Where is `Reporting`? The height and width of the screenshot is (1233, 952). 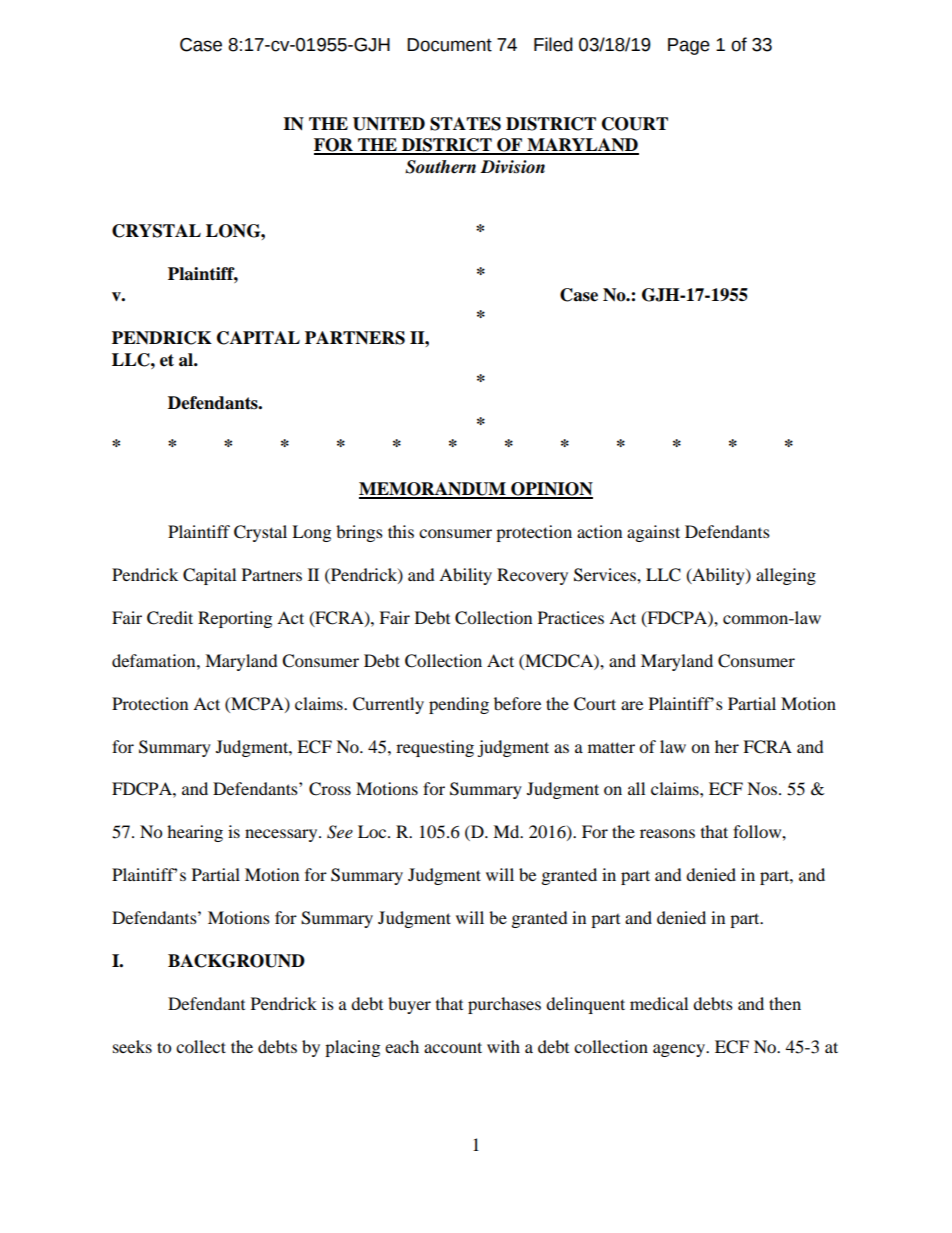 Reporting is located at coordinates (235, 619).
